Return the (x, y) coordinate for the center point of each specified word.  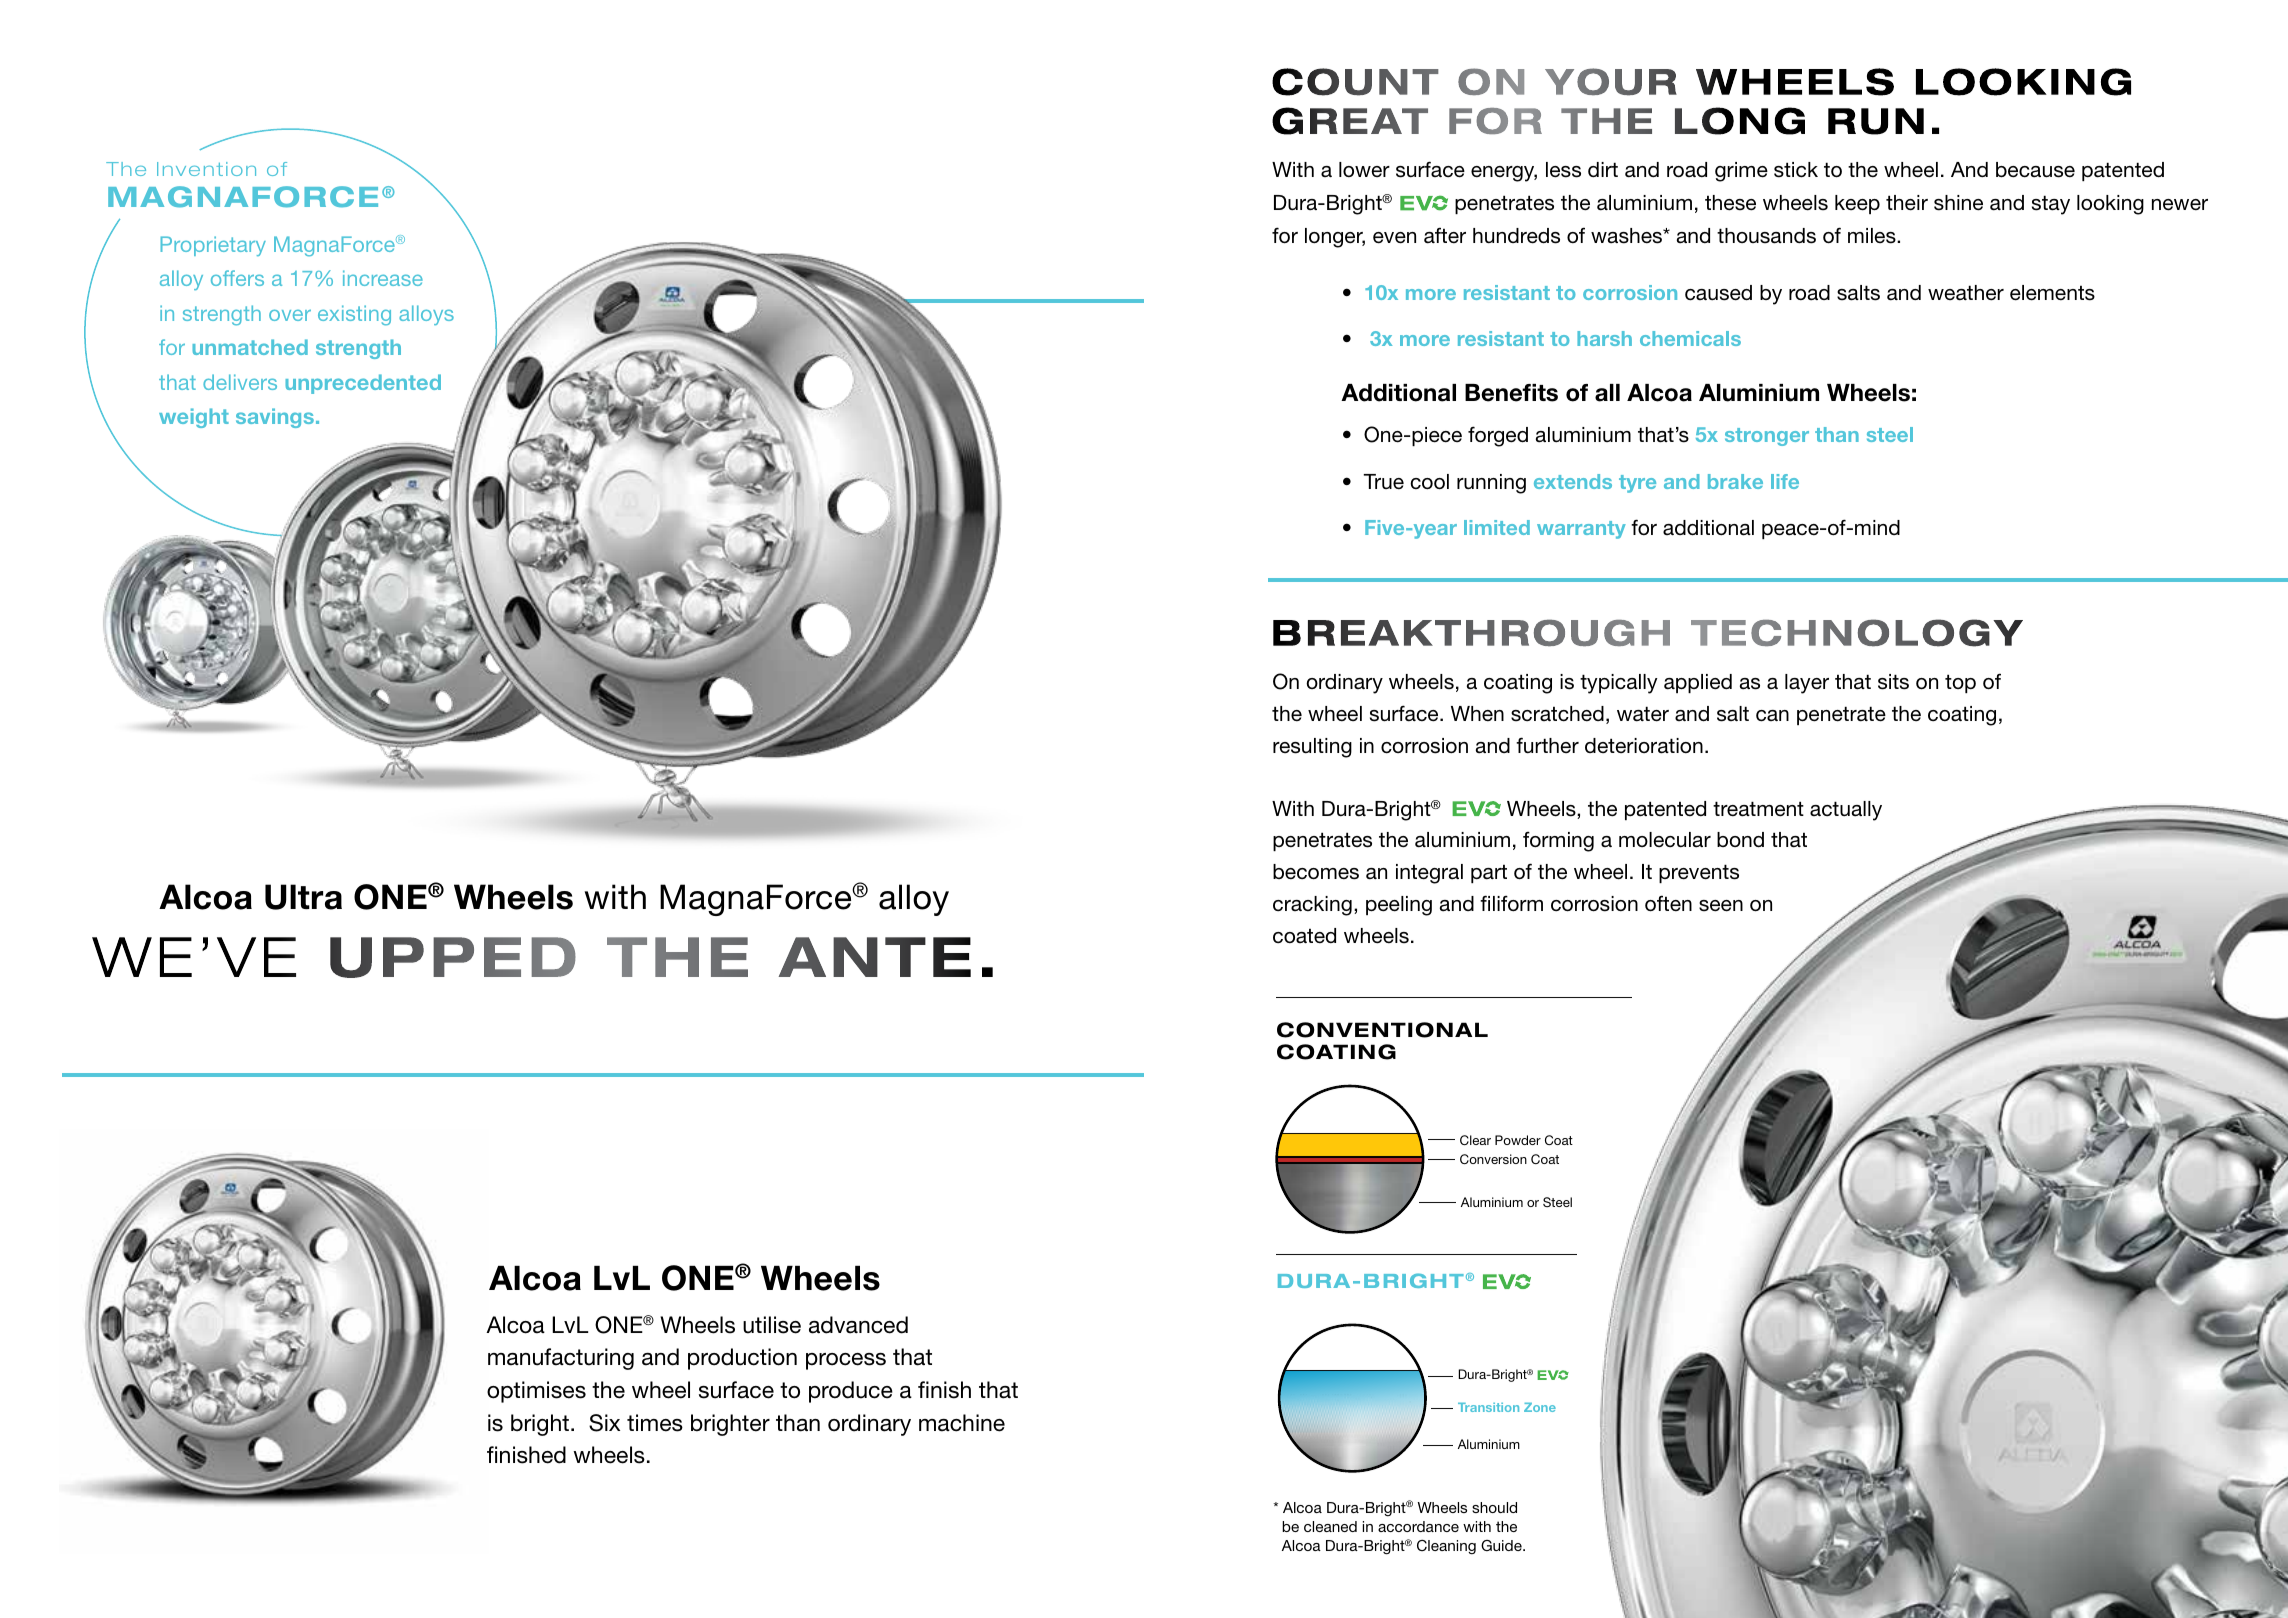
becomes (1316, 872)
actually (1846, 811)
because (2035, 170)
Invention (206, 169)
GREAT (1350, 121)
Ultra (303, 897)
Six (604, 1423)
